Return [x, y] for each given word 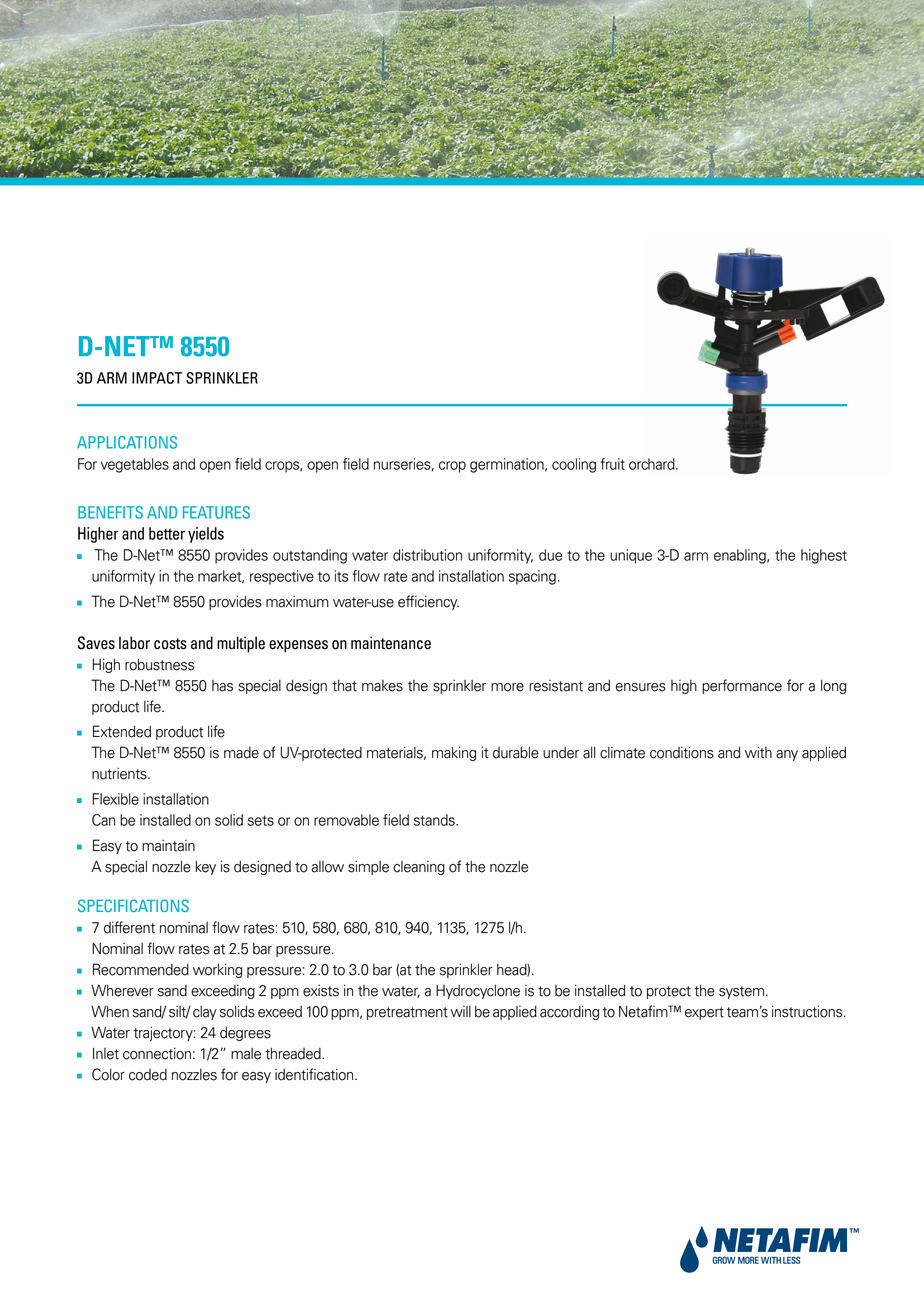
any [787, 755]
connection [157, 1053]
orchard [653, 464]
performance [742, 686]
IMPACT [157, 378]
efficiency [428, 602]
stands [435, 820]
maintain [168, 845]
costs [170, 644]
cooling [574, 465]
